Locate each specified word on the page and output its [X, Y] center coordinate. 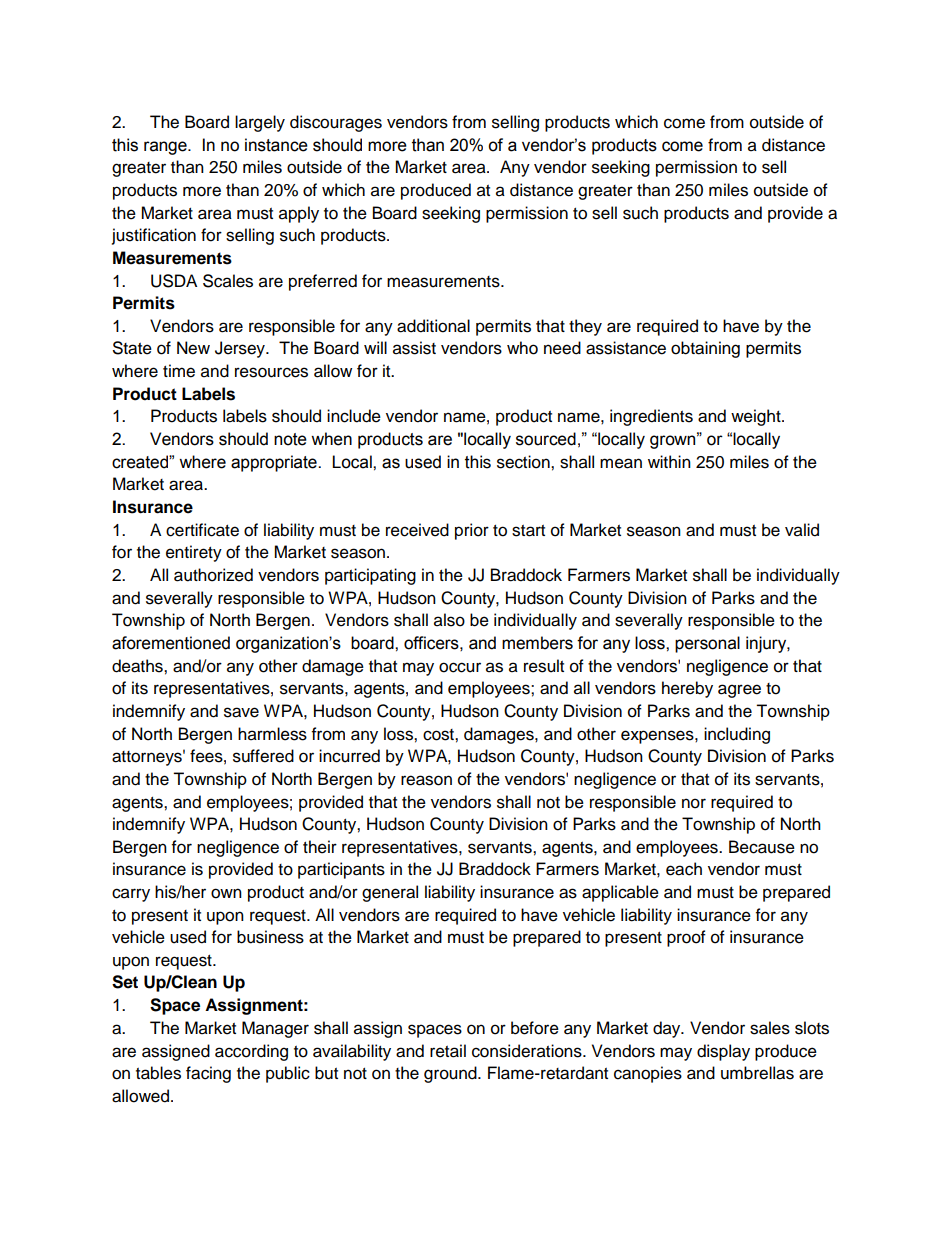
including [737, 735]
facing [208, 1074]
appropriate [275, 463]
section [524, 462]
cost [439, 735]
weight [757, 417]
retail [448, 1051]
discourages [336, 123]
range [166, 148]
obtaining [705, 349]
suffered [263, 756]
